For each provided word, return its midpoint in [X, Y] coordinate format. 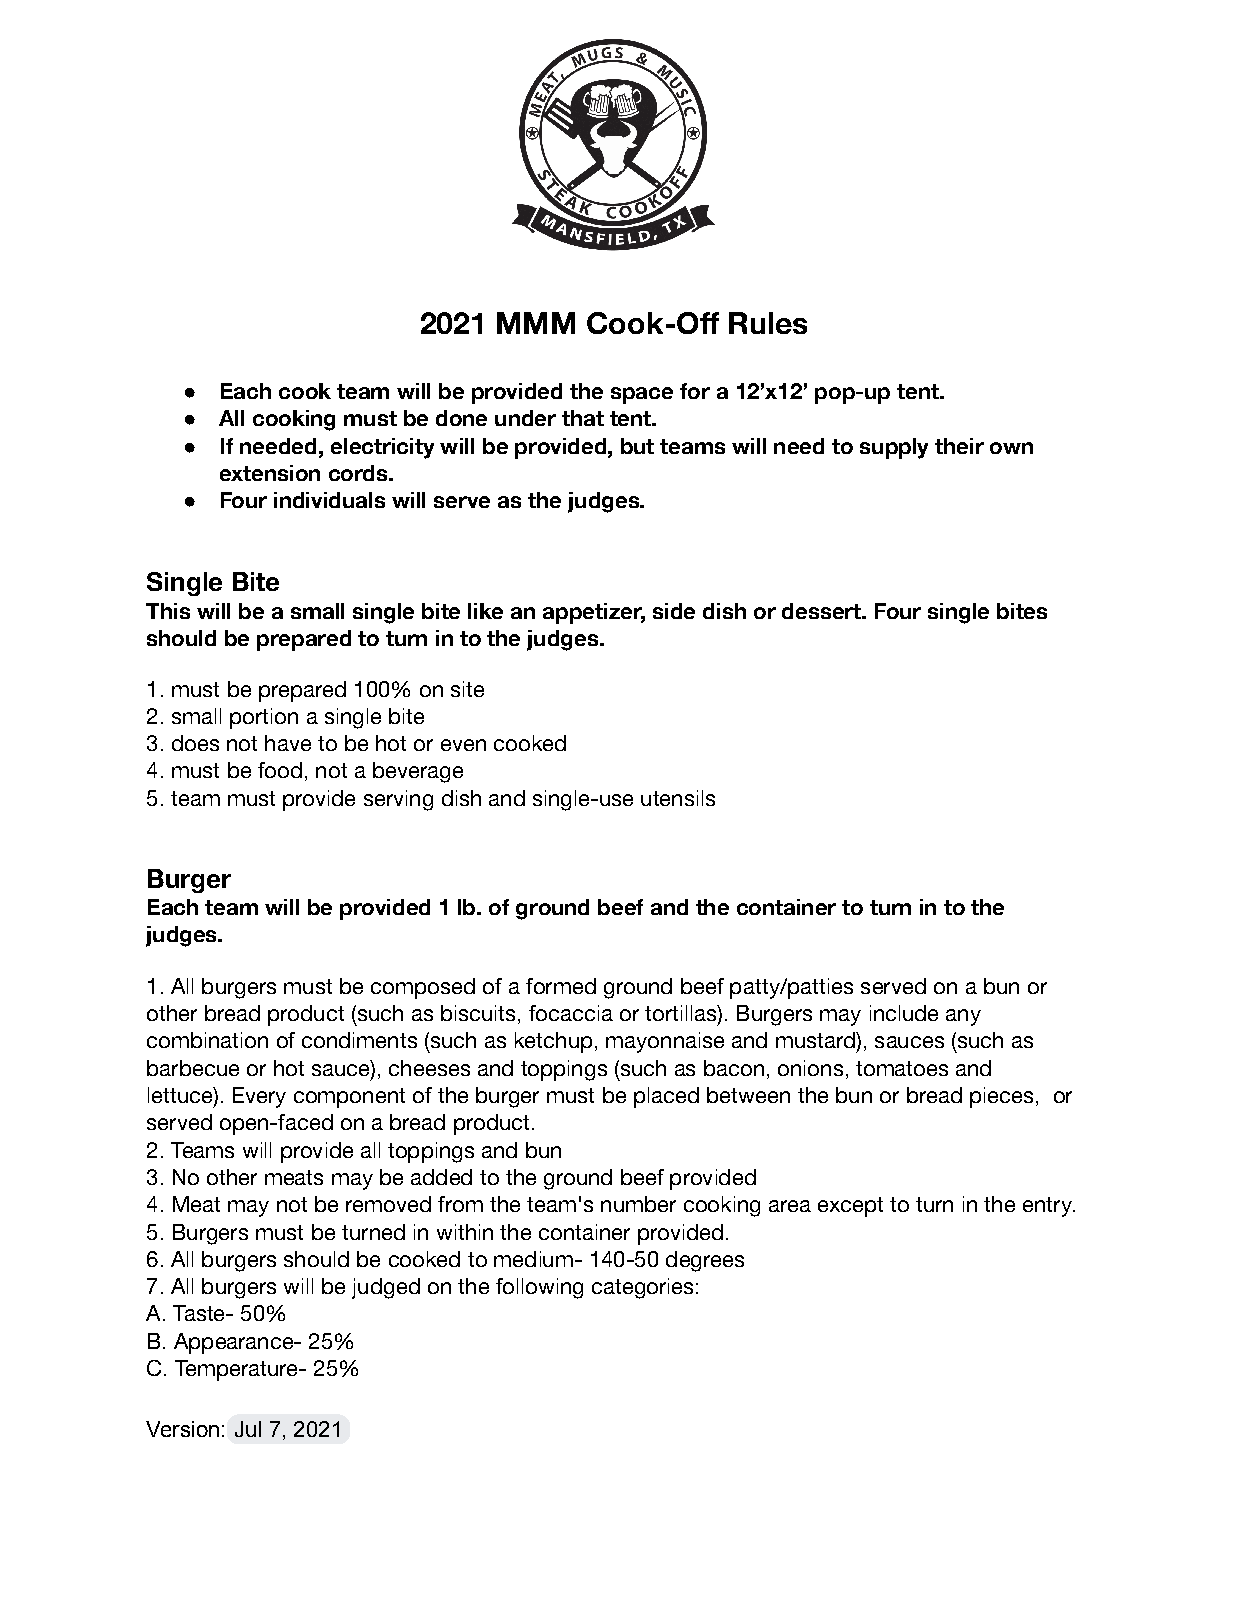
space [642, 395]
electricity [382, 448]
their [959, 446]
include [904, 1013]
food [280, 770]
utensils [678, 798]
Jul [248, 1429]
